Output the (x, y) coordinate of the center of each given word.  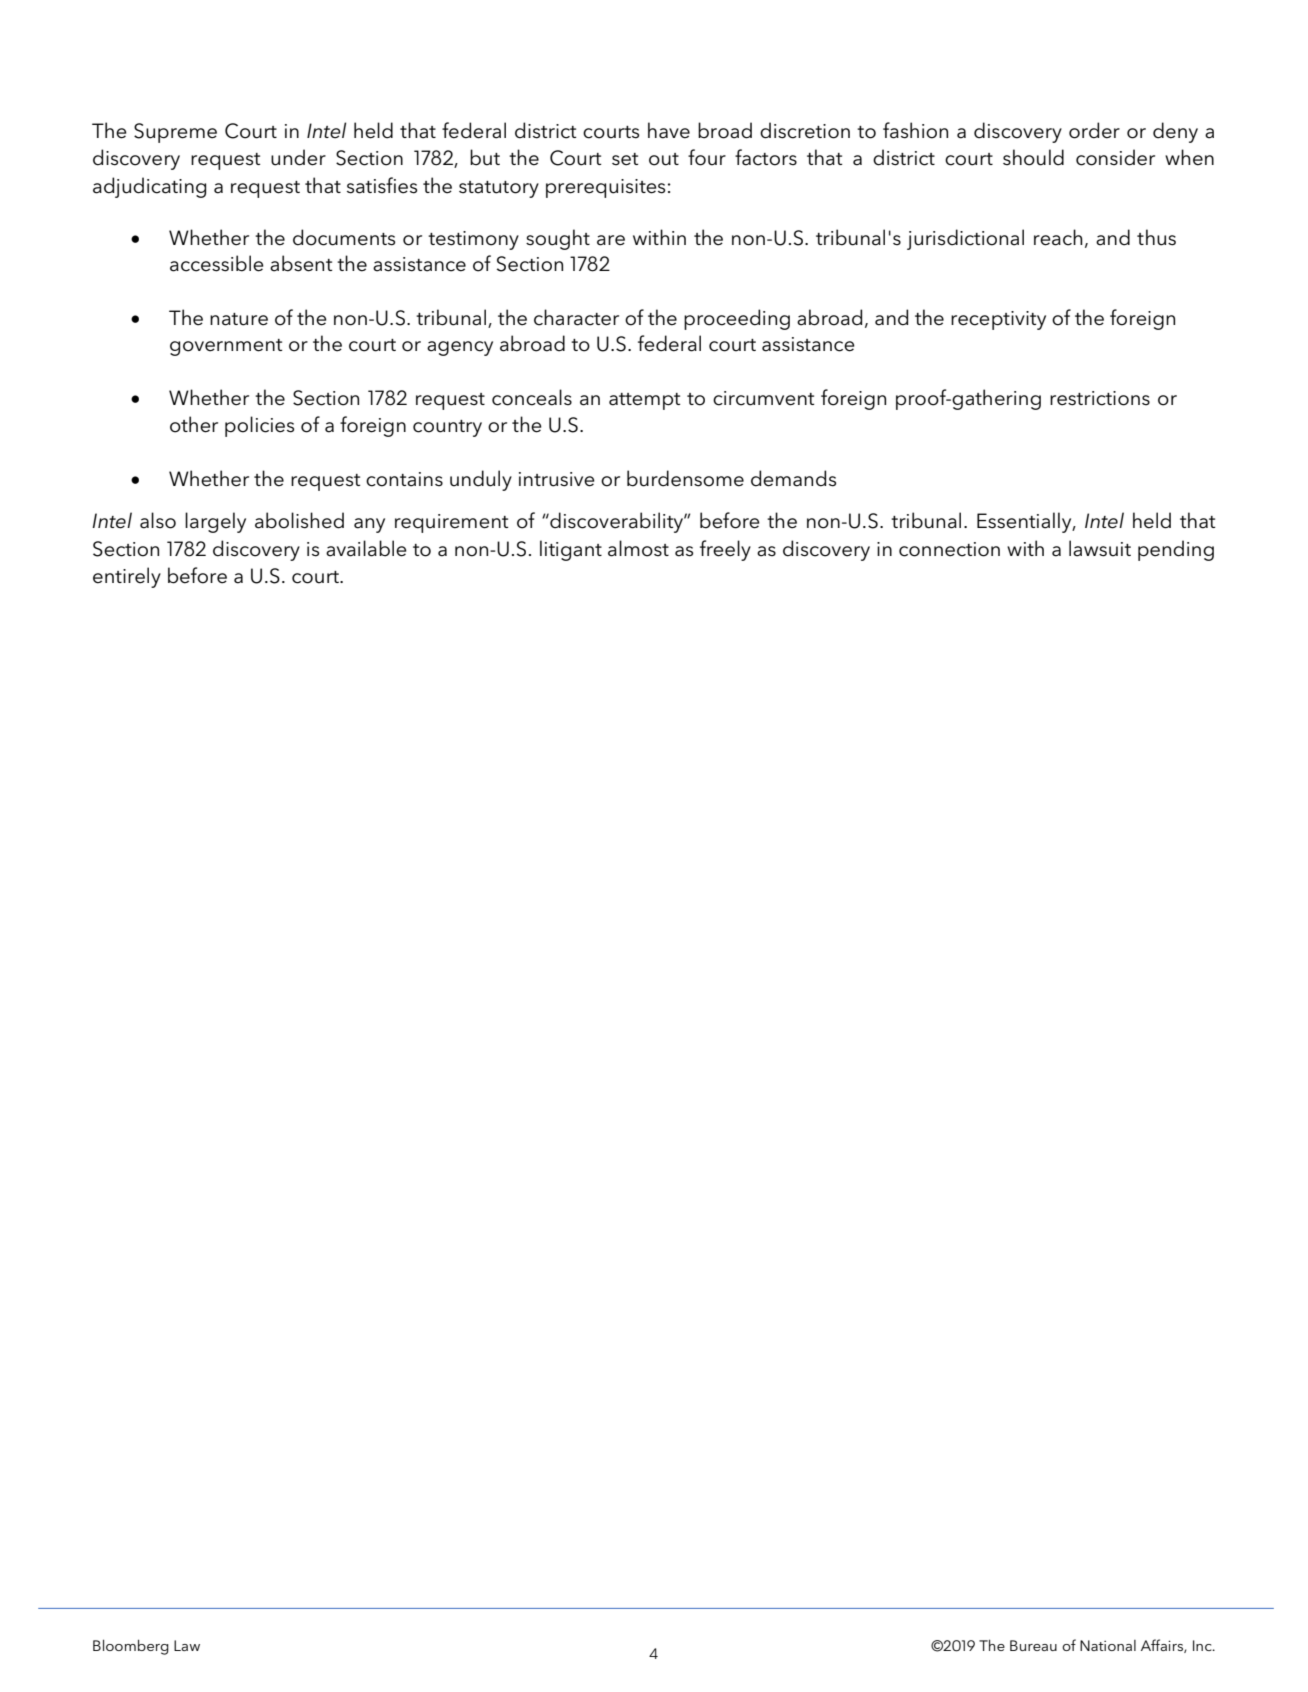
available (366, 548)
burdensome (685, 478)
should (1033, 157)
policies (259, 426)
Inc (1203, 1645)
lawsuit (1100, 548)
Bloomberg (131, 1647)
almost (638, 548)
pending (1176, 550)
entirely (127, 577)
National (1108, 1645)
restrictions (1100, 398)
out (664, 159)
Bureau (1033, 1645)
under (298, 157)
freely (725, 550)
